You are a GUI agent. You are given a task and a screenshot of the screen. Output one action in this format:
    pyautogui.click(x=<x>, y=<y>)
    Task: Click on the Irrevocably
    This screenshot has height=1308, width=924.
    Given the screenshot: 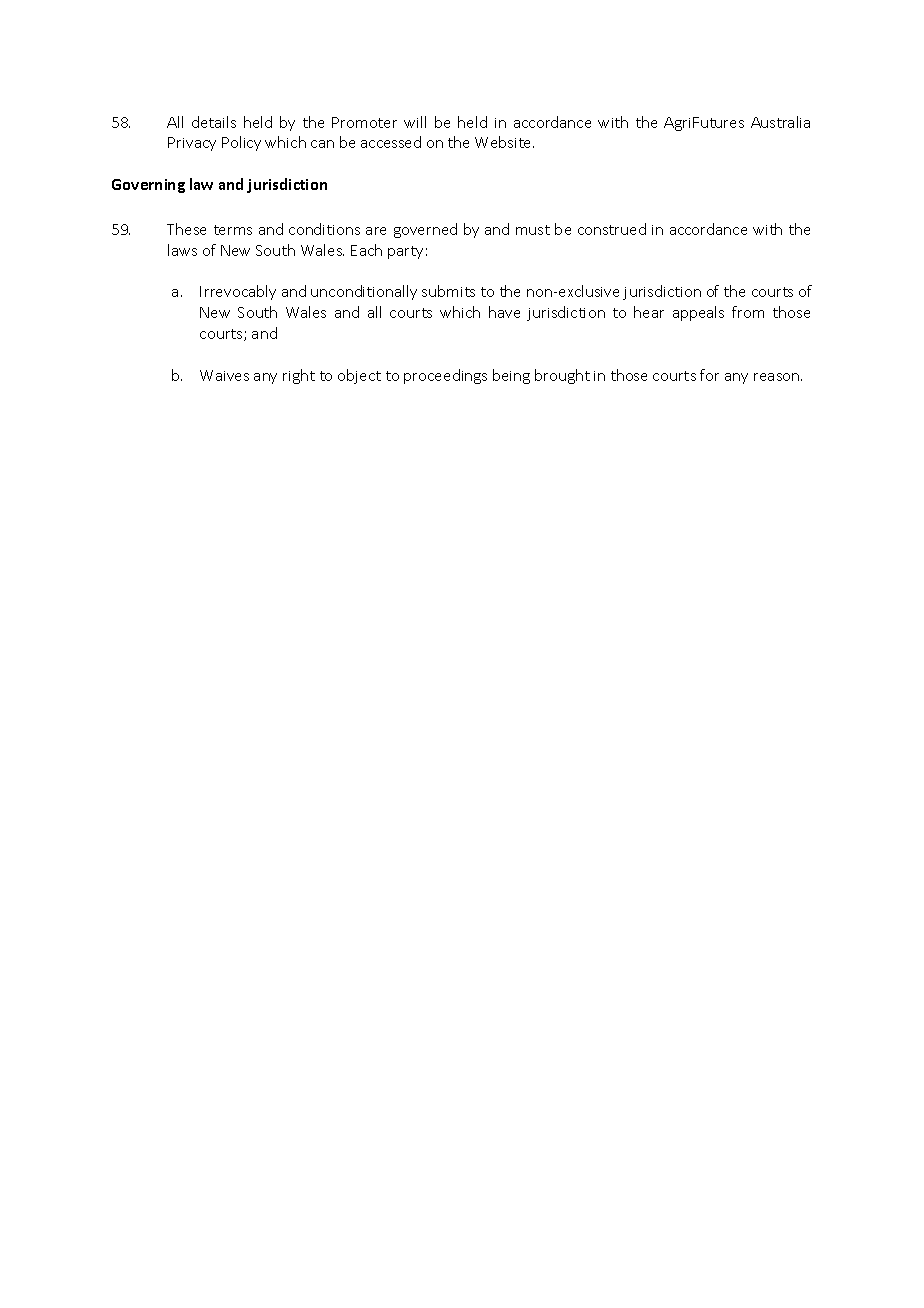 What is the action you would take?
    pyautogui.click(x=238, y=292)
